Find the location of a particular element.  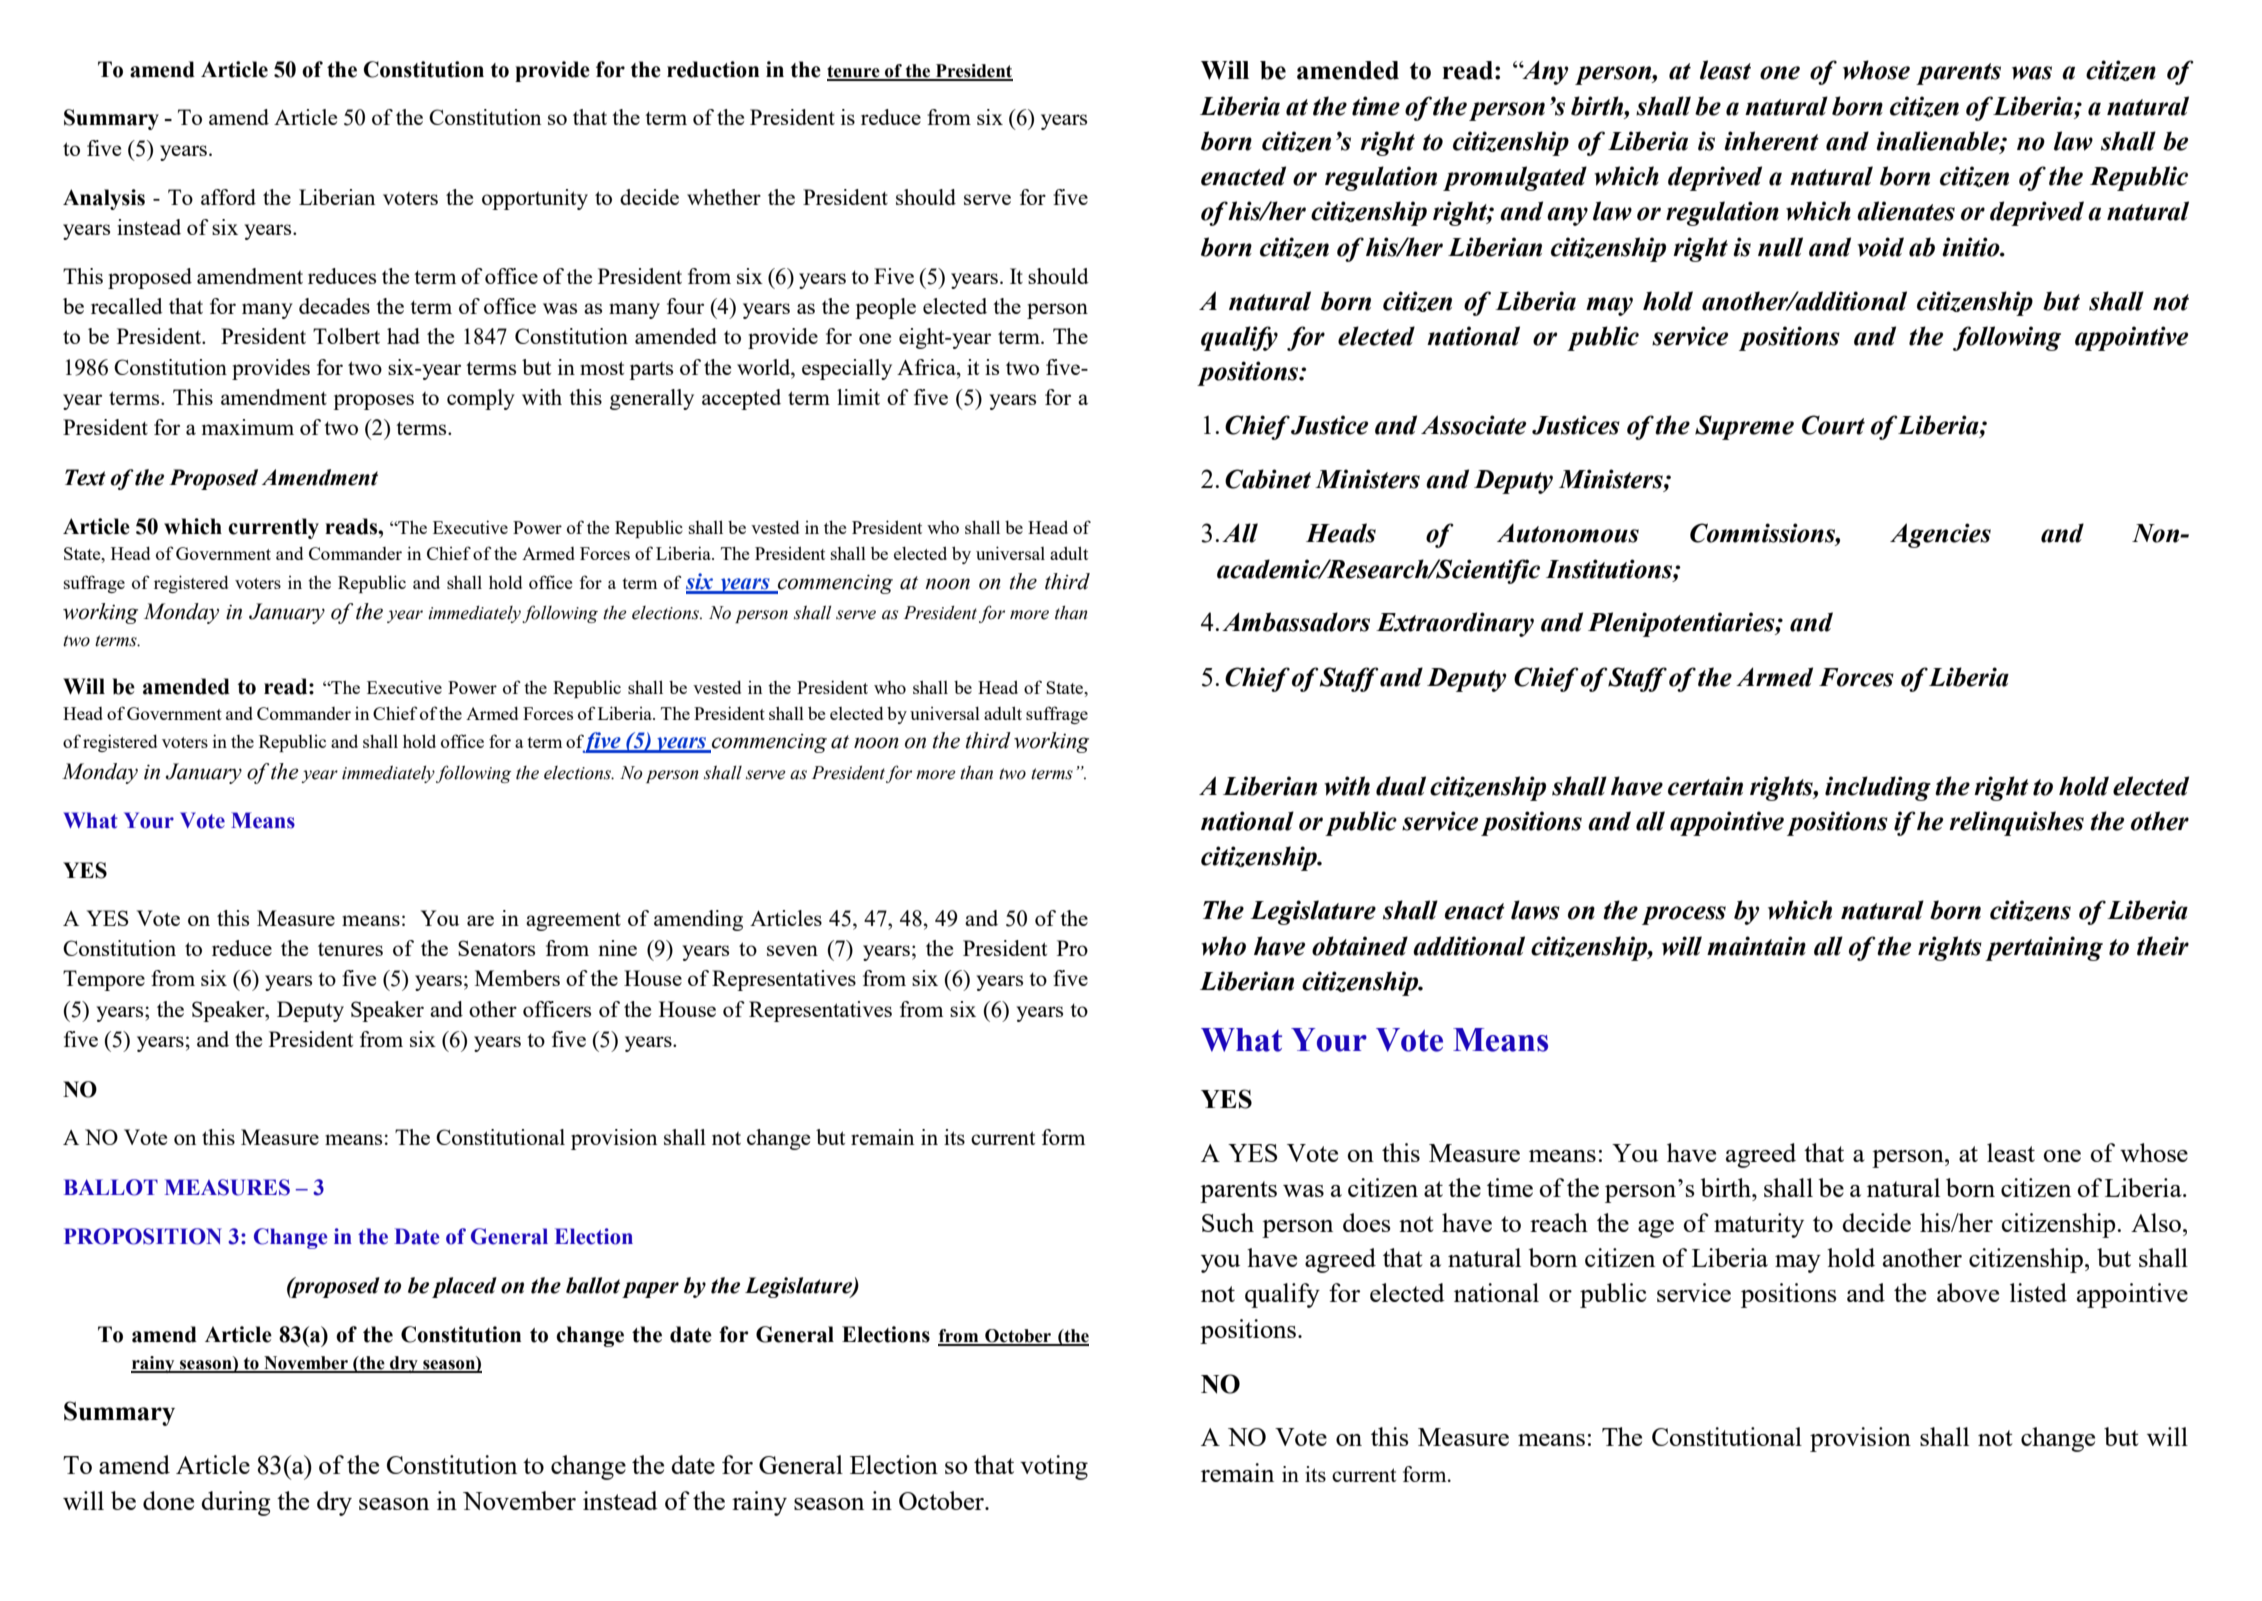

agreement is located at coordinates (573, 921).
